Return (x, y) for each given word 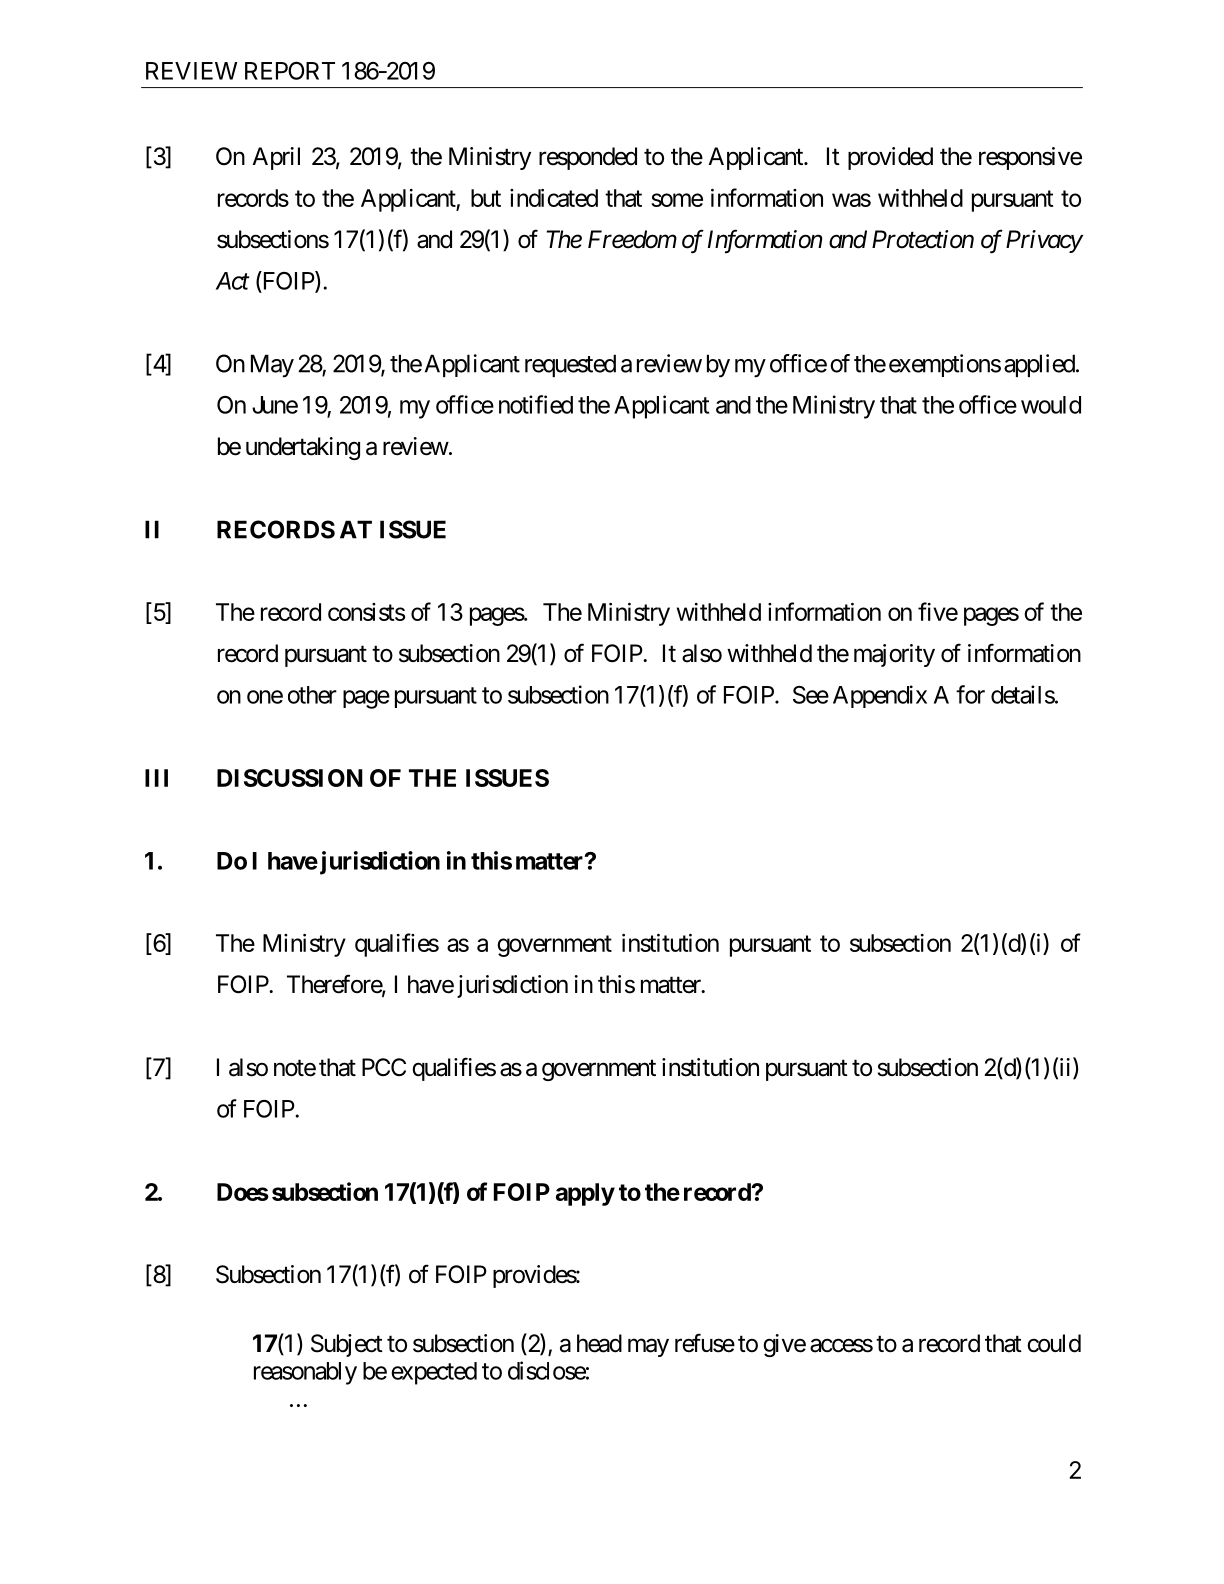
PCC (384, 1067)
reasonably (305, 1373)
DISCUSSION (290, 778)
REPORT (290, 71)
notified (536, 404)
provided (890, 158)
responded (588, 158)
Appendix (880, 696)
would (1051, 405)
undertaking (303, 448)
